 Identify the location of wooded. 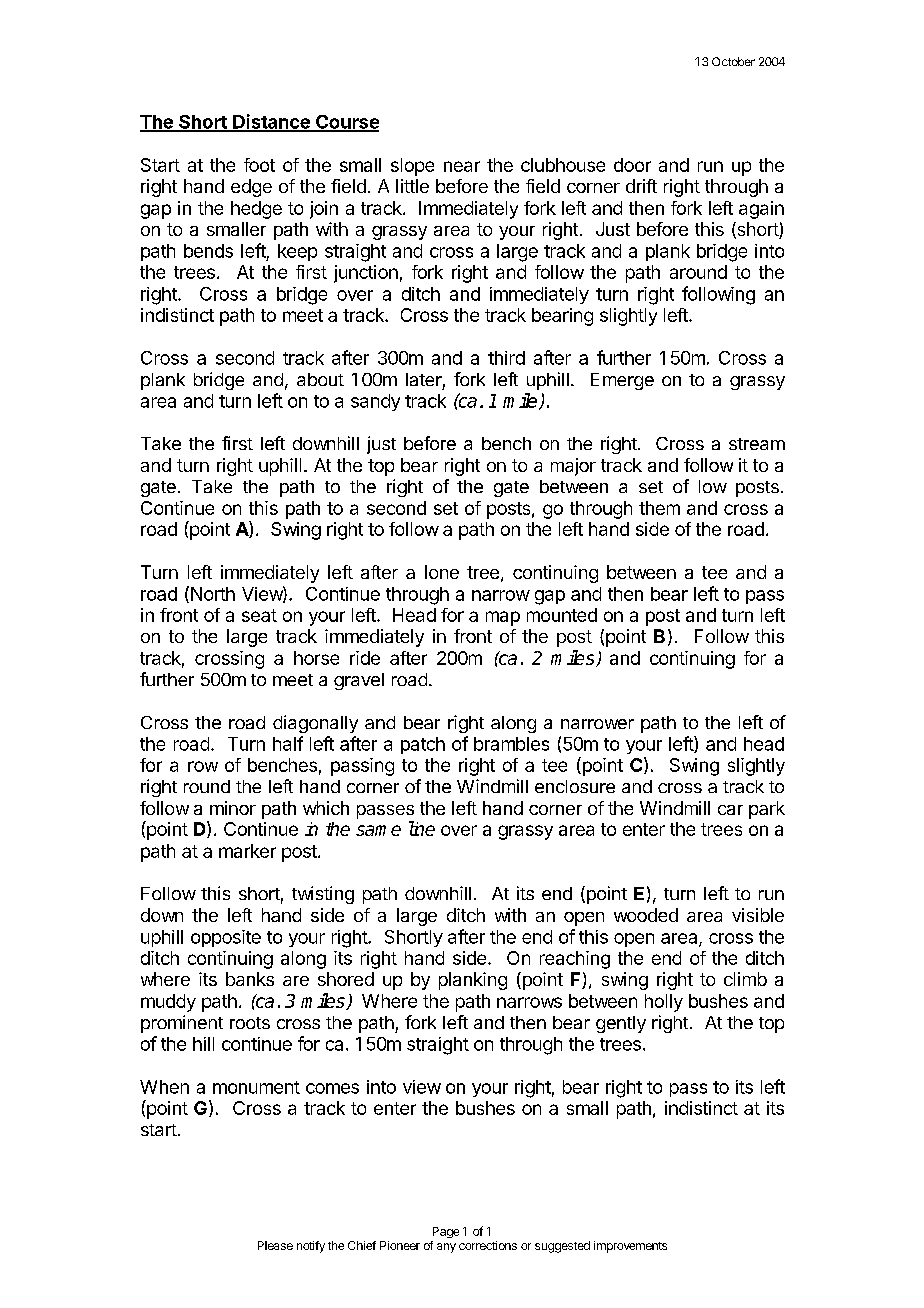
(646, 915).
